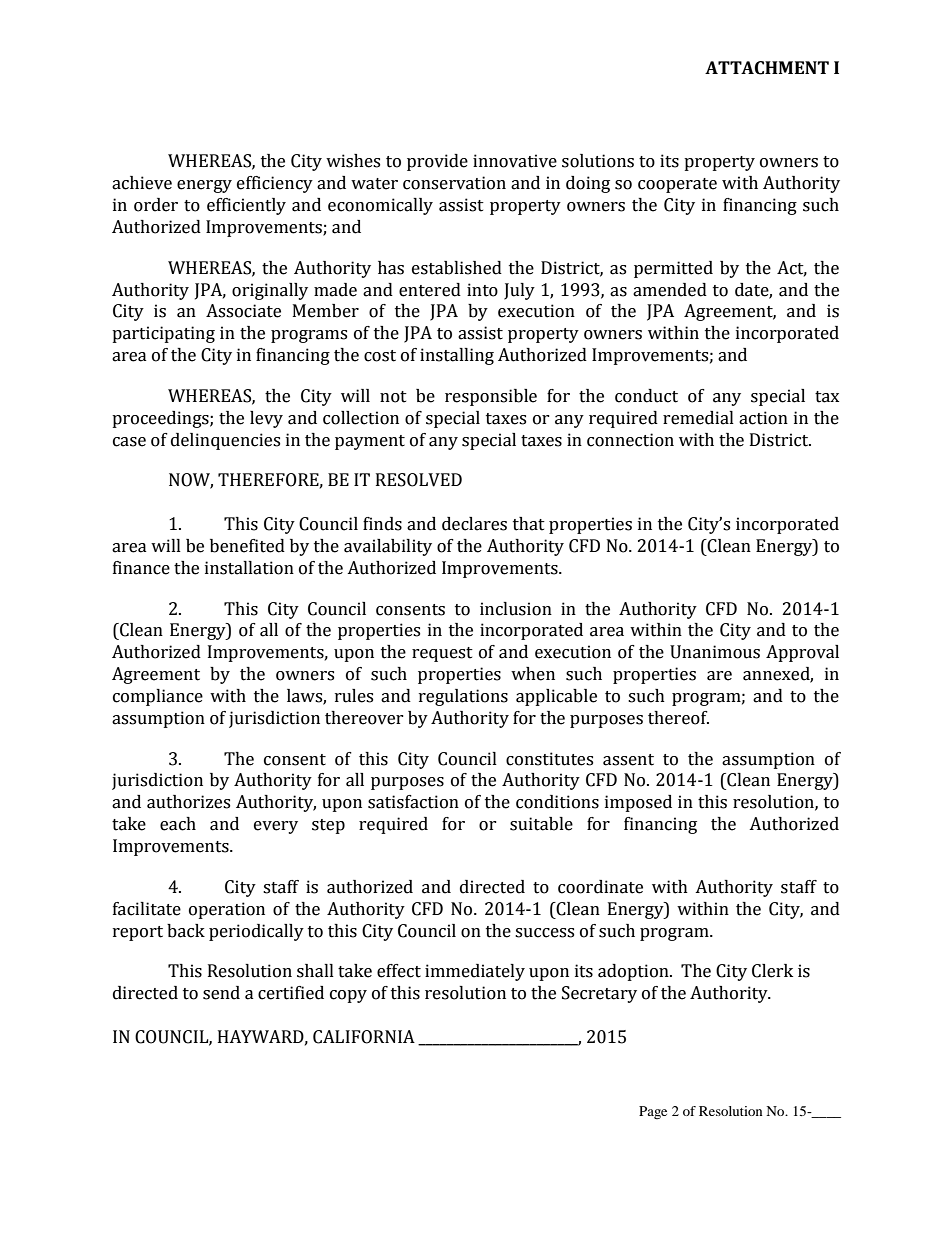  I want to click on amended, so click(670, 290).
